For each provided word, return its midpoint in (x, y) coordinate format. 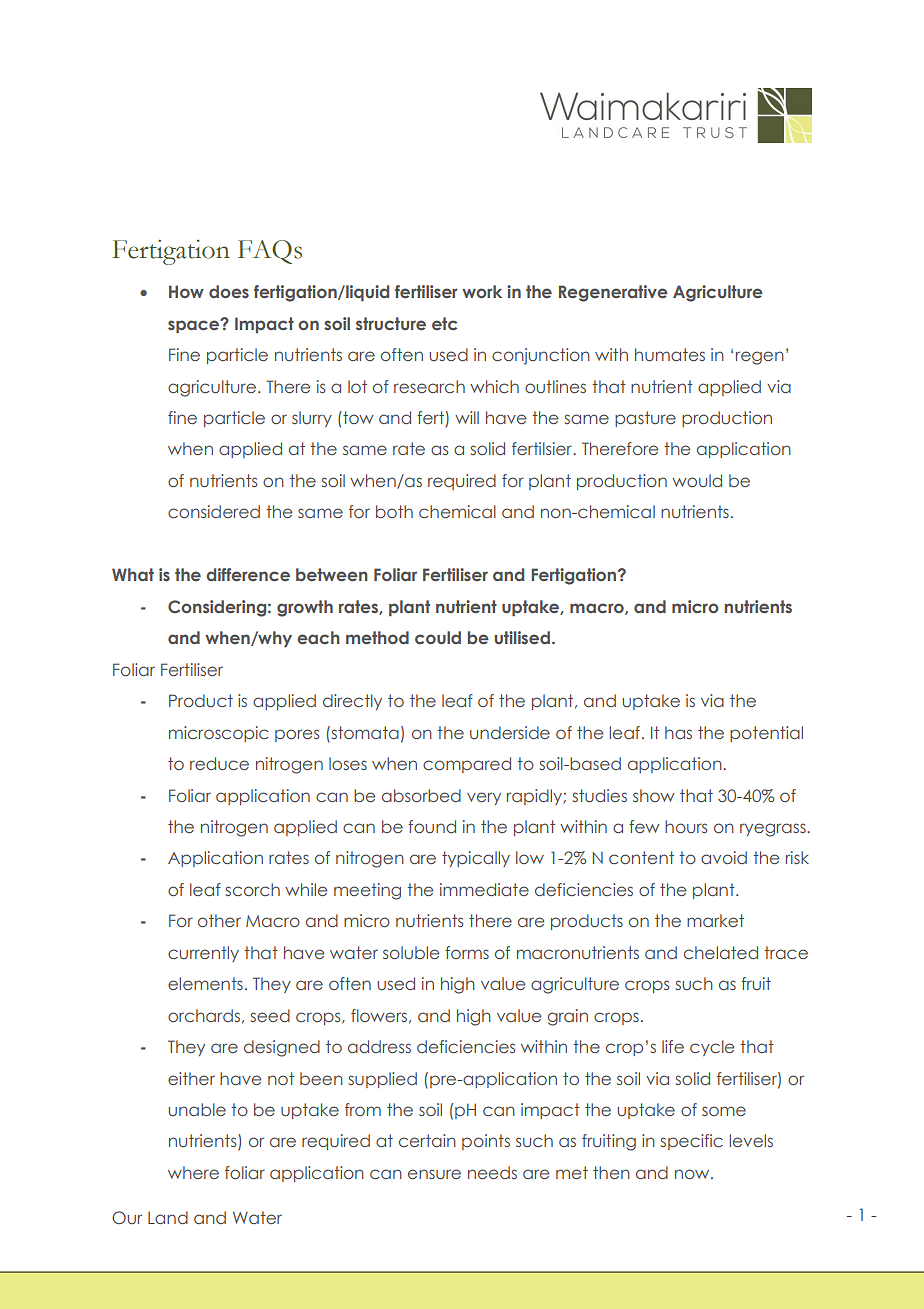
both (394, 511)
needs (492, 1172)
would (697, 480)
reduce (219, 763)
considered (214, 511)
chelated (721, 952)
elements (205, 983)
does (229, 291)
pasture (645, 419)
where (193, 1172)
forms (467, 952)
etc (444, 323)
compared (467, 765)
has (678, 732)
